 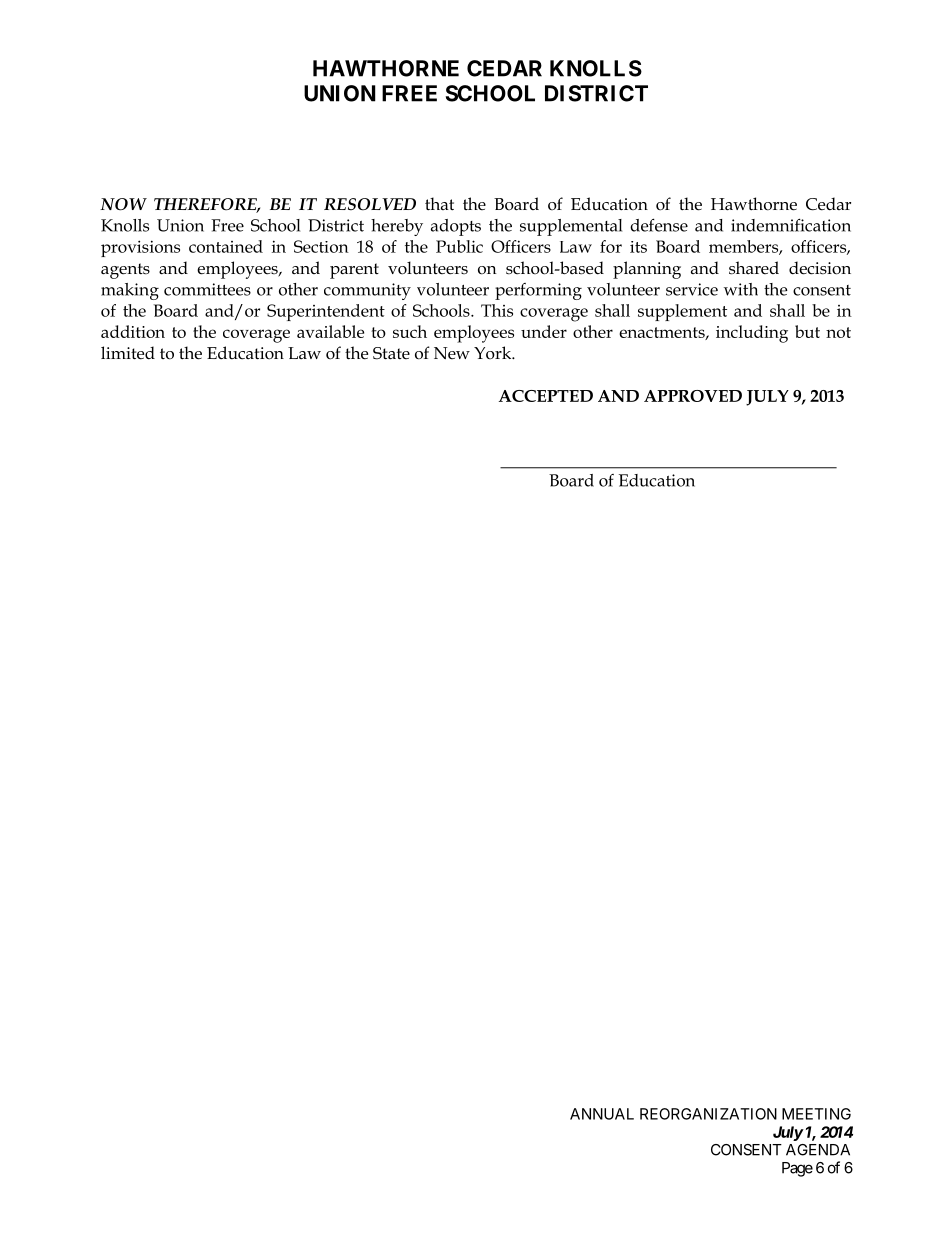 What do you see at coordinates (708, 1114) in the document?
I see `REORGANIZATION` at bounding box center [708, 1114].
